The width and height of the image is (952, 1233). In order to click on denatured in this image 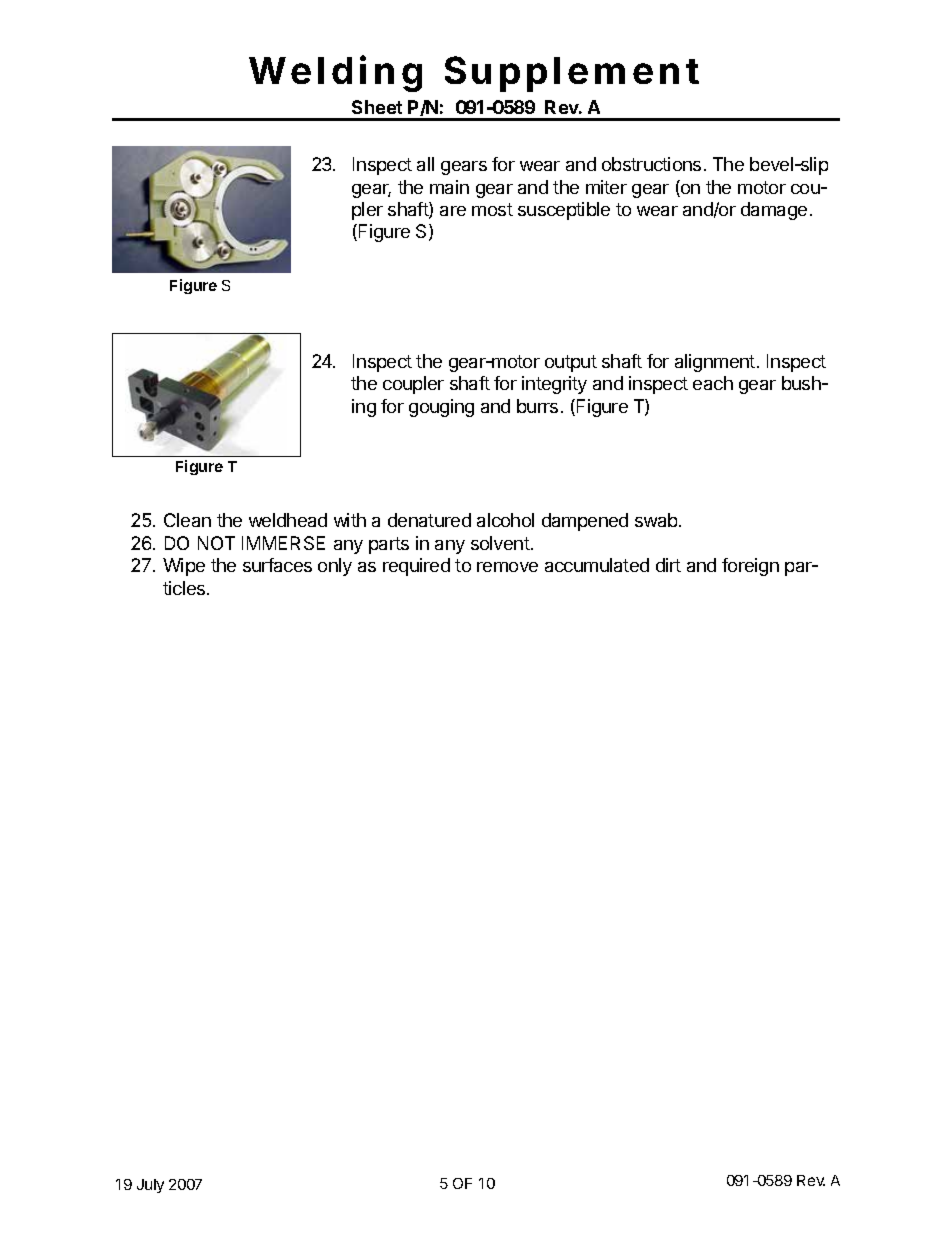, I will do `click(429, 520)`.
